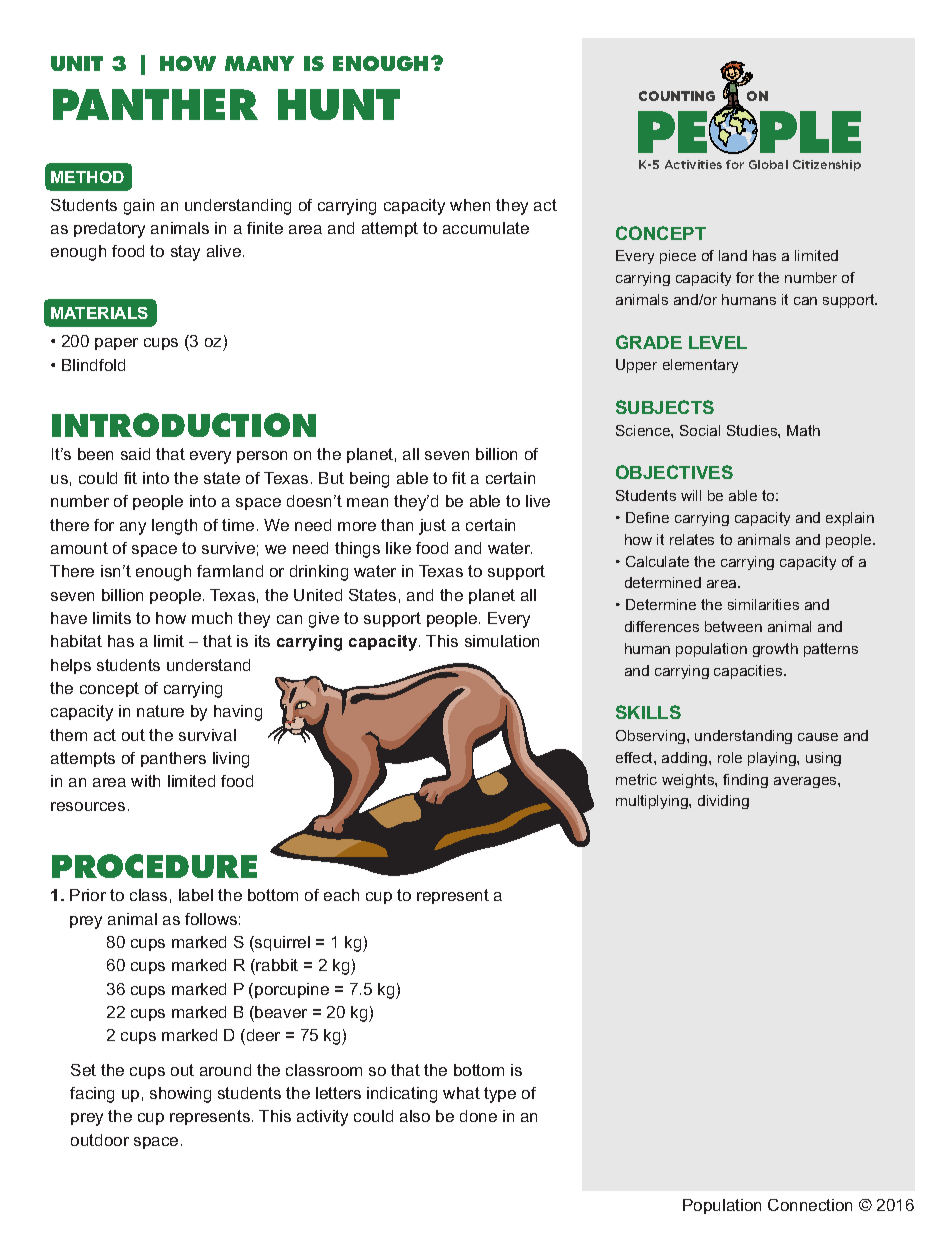 Image resolution: width=952 pixels, height=1233 pixels. What do you see at coordinates (810, 1205) in the page?
I see `Connection` at bounding box center [810, 1205].
